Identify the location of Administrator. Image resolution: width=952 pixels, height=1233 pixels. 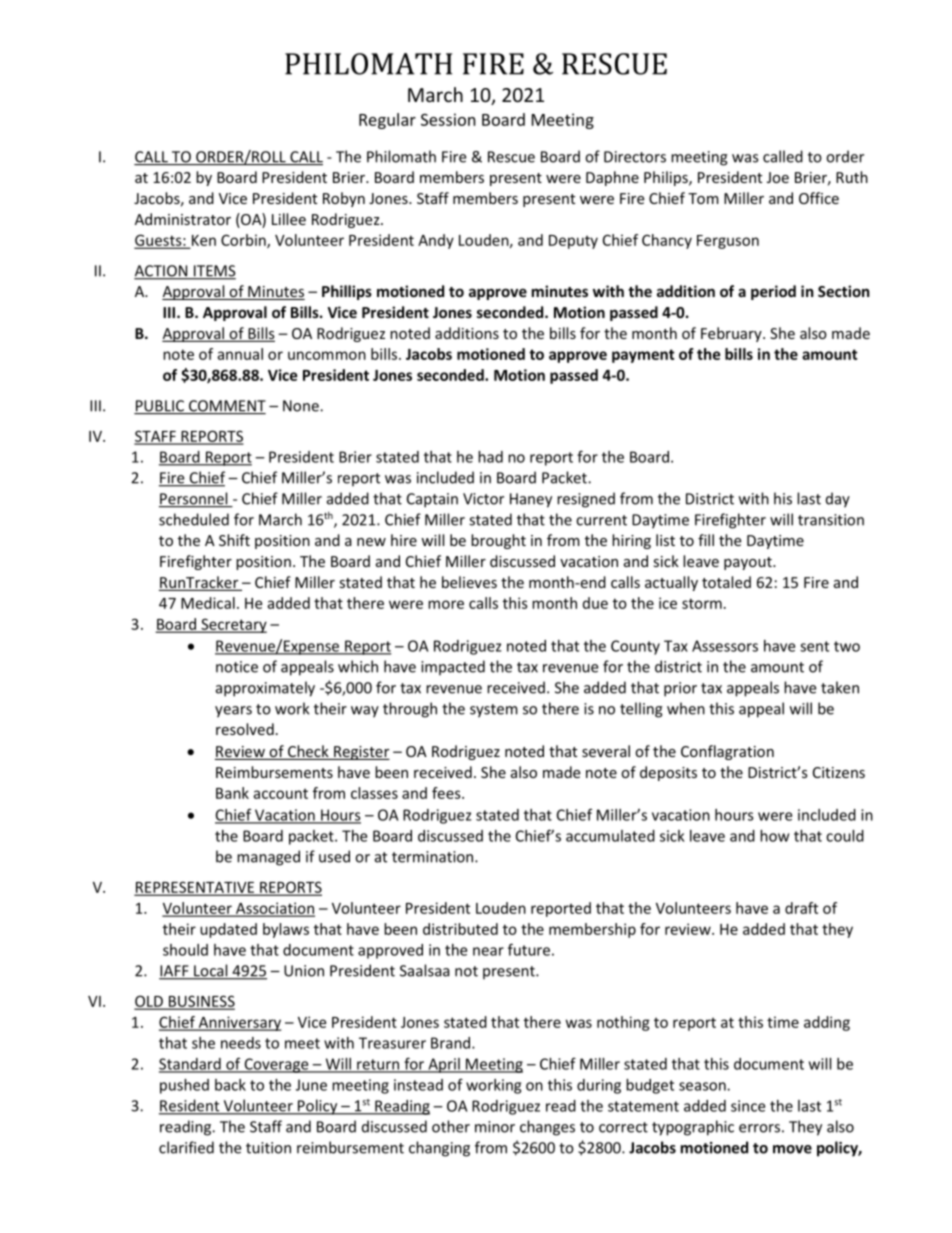
(183, 219).
